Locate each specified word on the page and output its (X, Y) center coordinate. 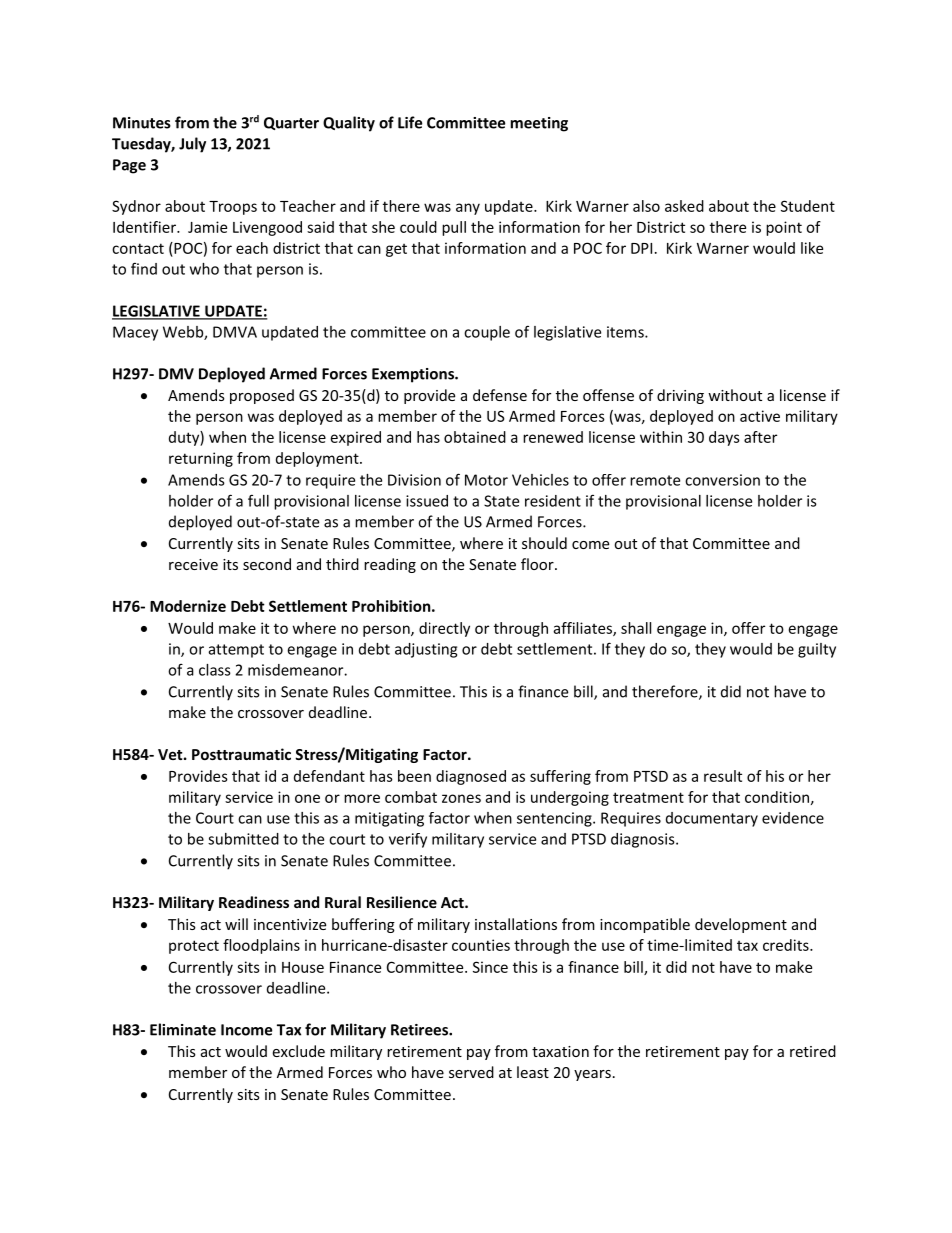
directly (444, 629)
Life (410, 122)
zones (461, 798)
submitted (243, 839)
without (735, 395)
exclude (298, 1051)
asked (684, 206)
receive (193, 564)
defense (500, 395)
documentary (712, 819)
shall (636, 628)
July (192, 145)
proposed (262, 396)
